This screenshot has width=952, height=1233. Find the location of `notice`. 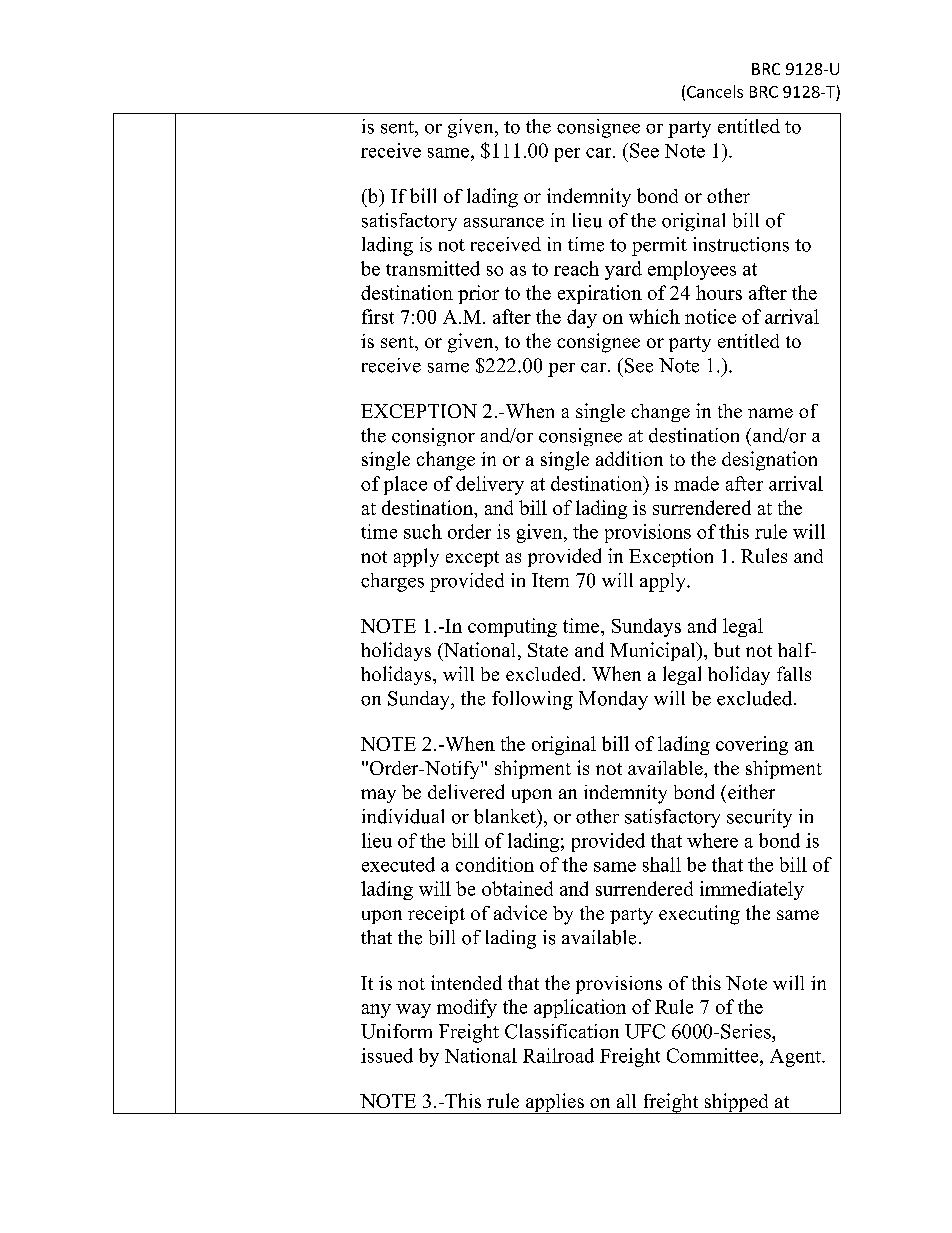

notice is located at coordinates (710, 316).
